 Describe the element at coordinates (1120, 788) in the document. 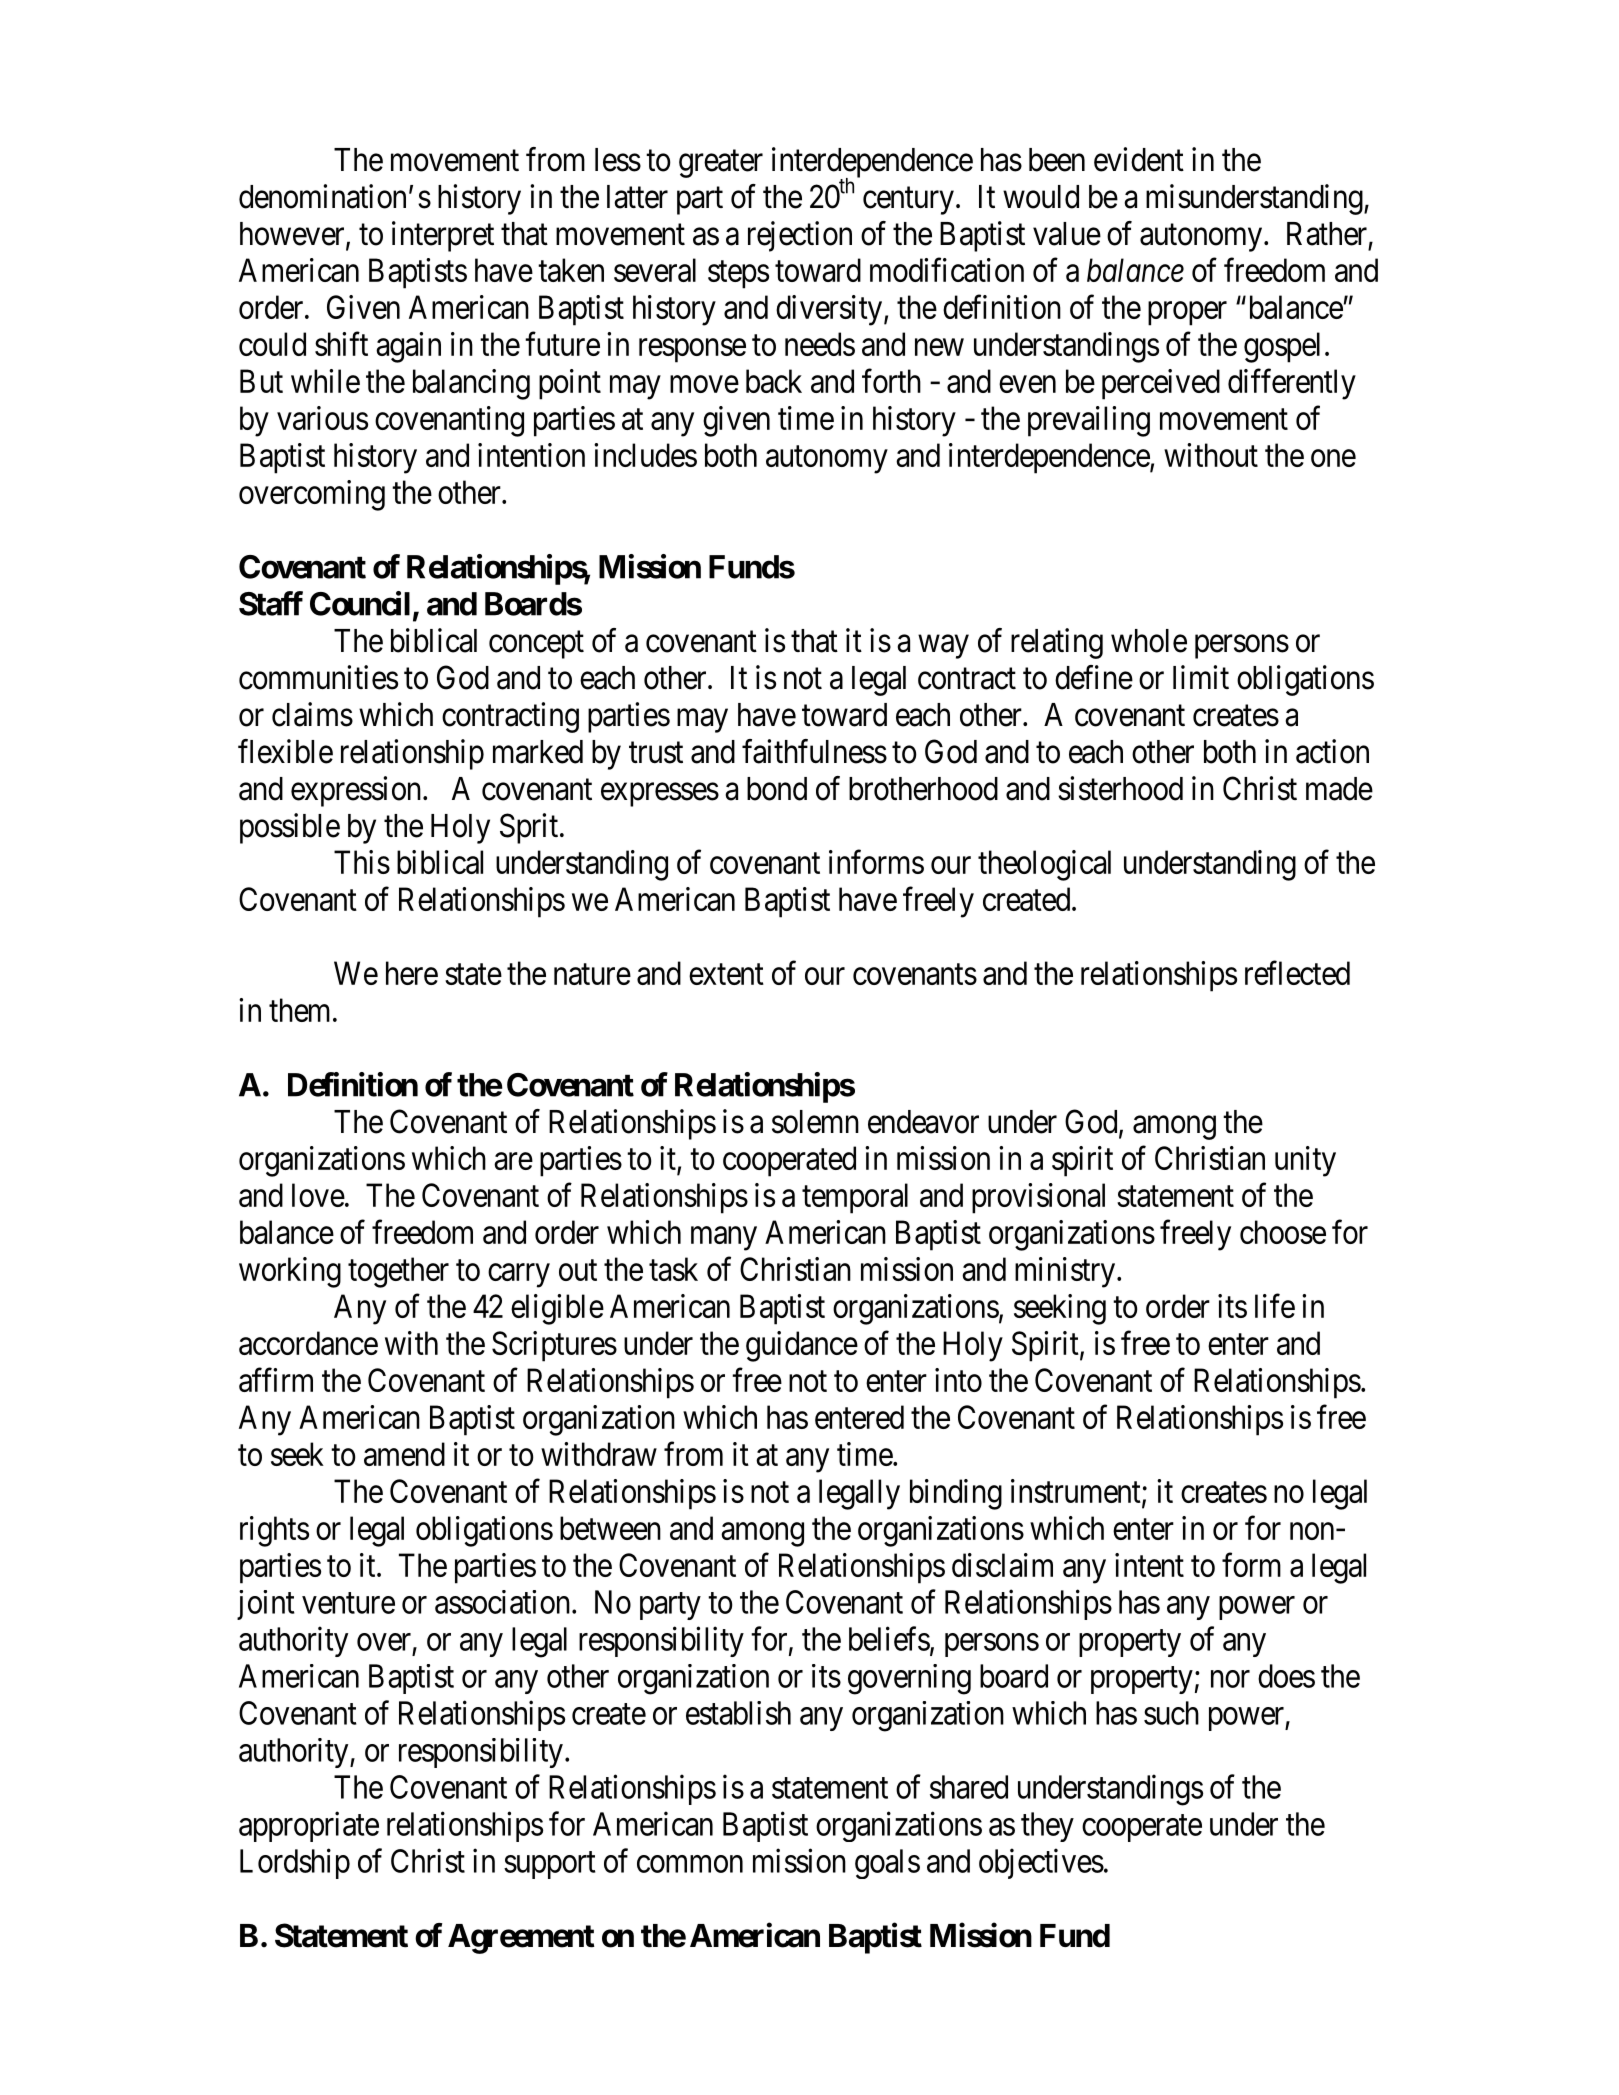

I see `sisterhood` at that location.
